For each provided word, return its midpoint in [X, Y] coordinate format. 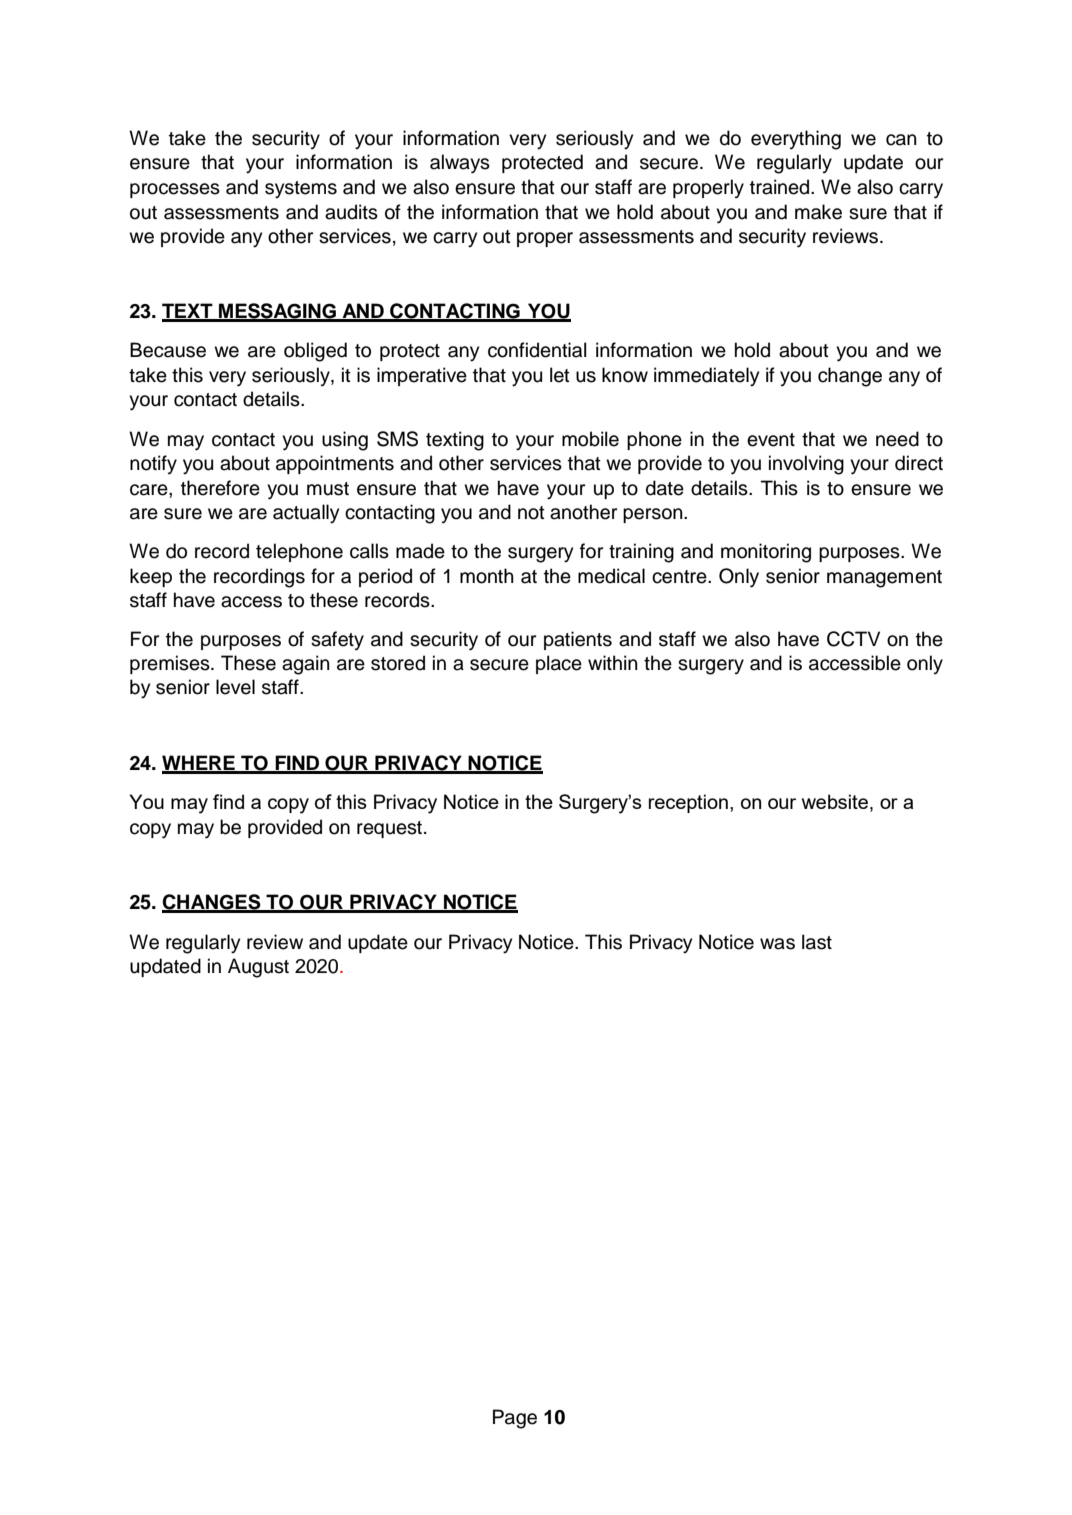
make [818, 212]
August [258, 968]
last [817, 942]
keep [151, 577]
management [884, 579]
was [777, 944]
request [389, 829]
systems [301, 190]
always [460, 164]
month [487, 576]
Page [515, 1419]
